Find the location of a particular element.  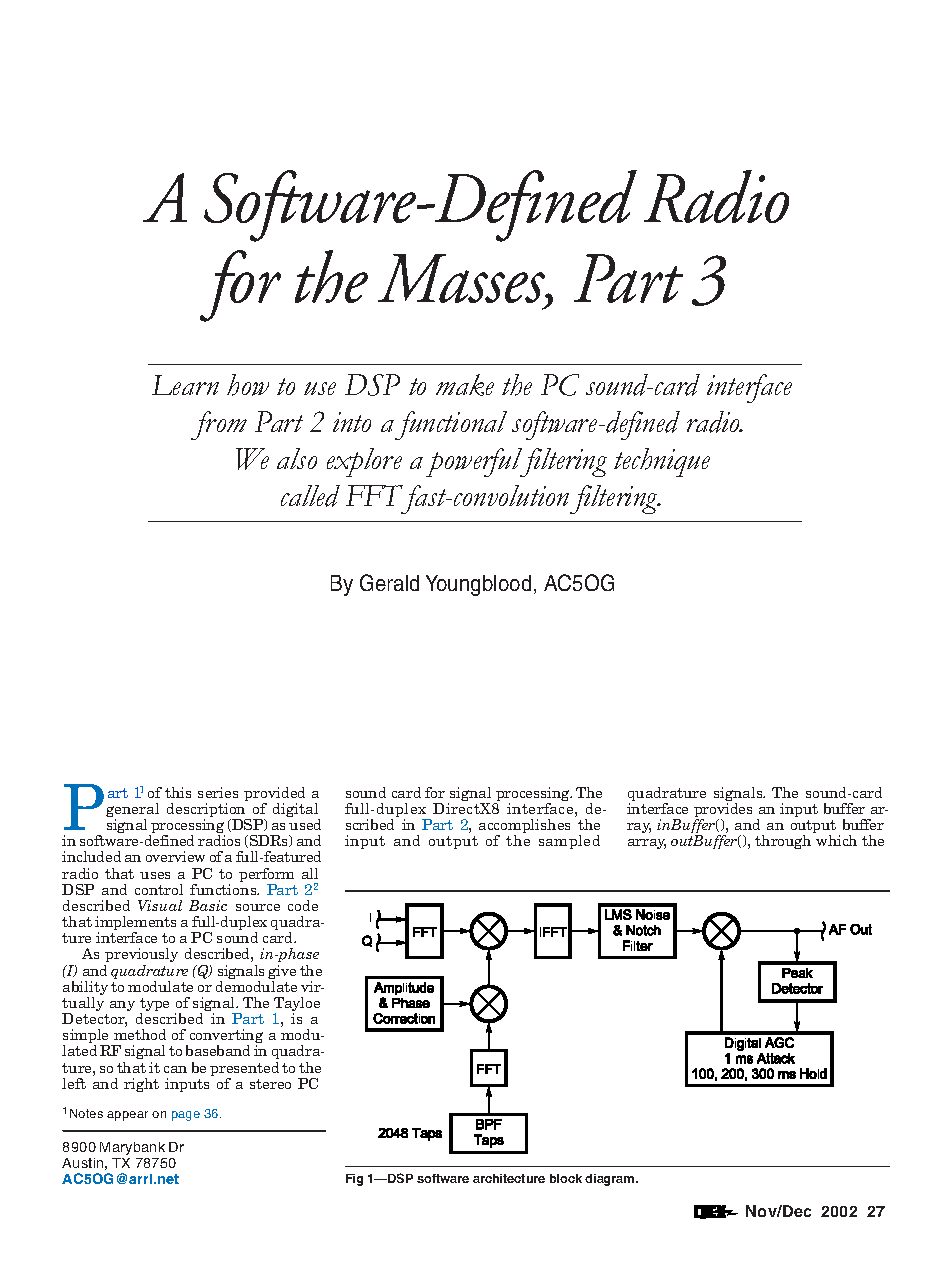

previously is located at coordinates (141, 957).
